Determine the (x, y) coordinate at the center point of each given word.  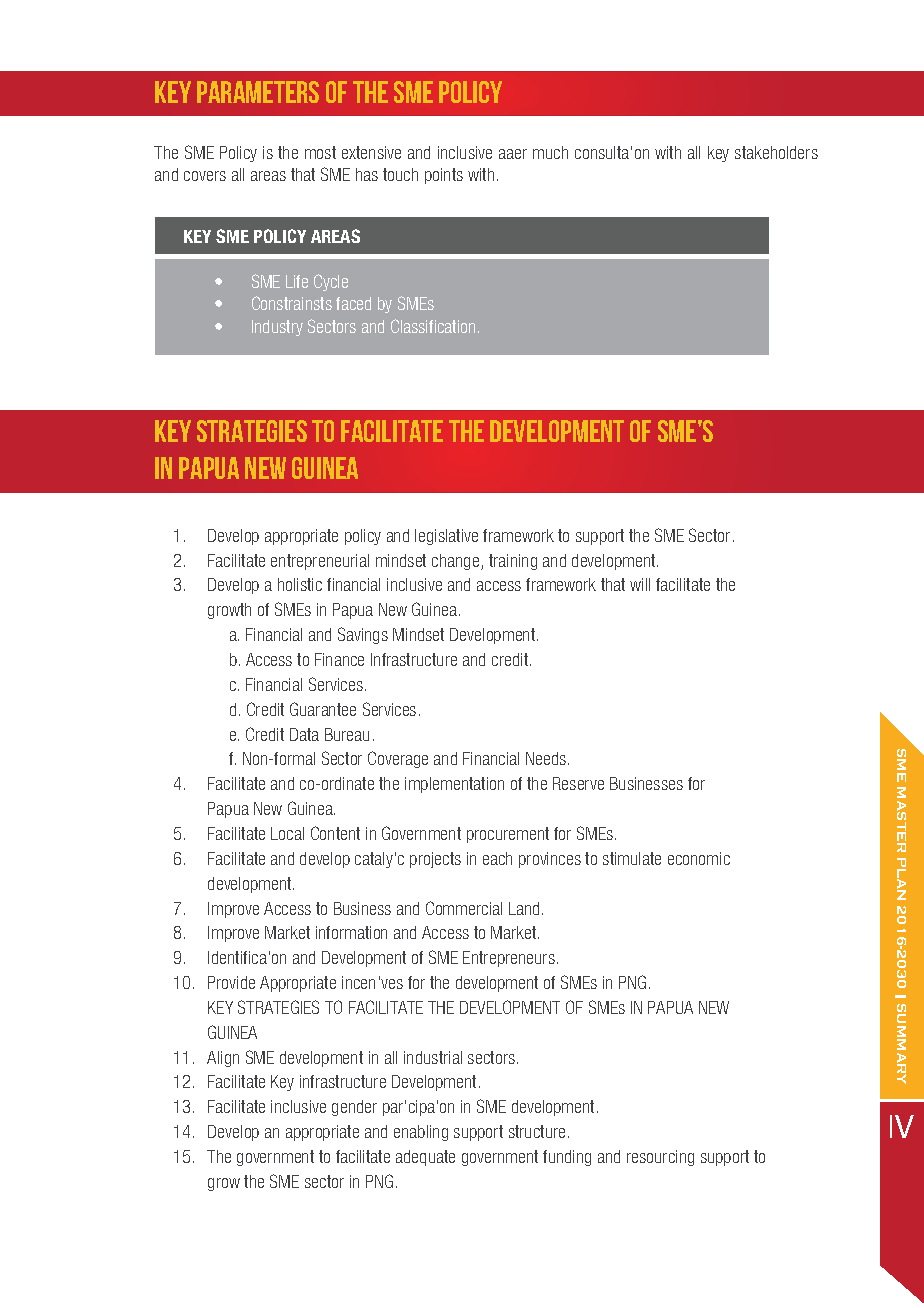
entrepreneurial (320, 562)
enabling (421, 1133)
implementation (454, 785)
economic (699, 858)
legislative (446, 537)
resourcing (660, 1158)
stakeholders (776, 152)
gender (354, 1108)
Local (287, 833)
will (640, 584)
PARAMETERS (258, 92)
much (550, 152)
